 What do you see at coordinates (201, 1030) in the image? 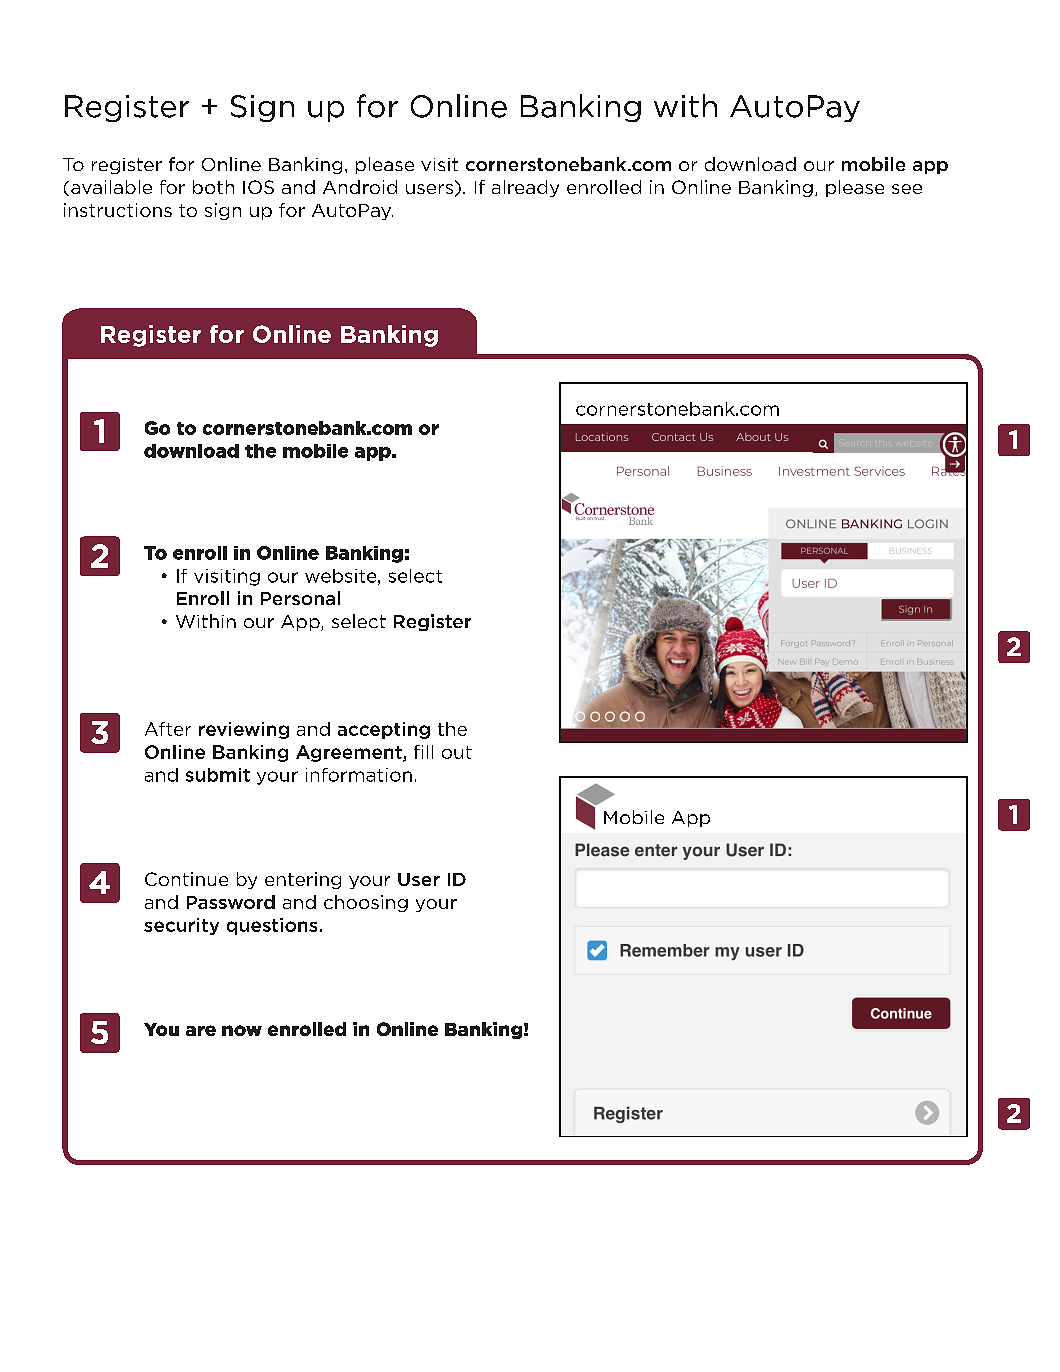
I see `are` at bounding box center [201, 1030].
